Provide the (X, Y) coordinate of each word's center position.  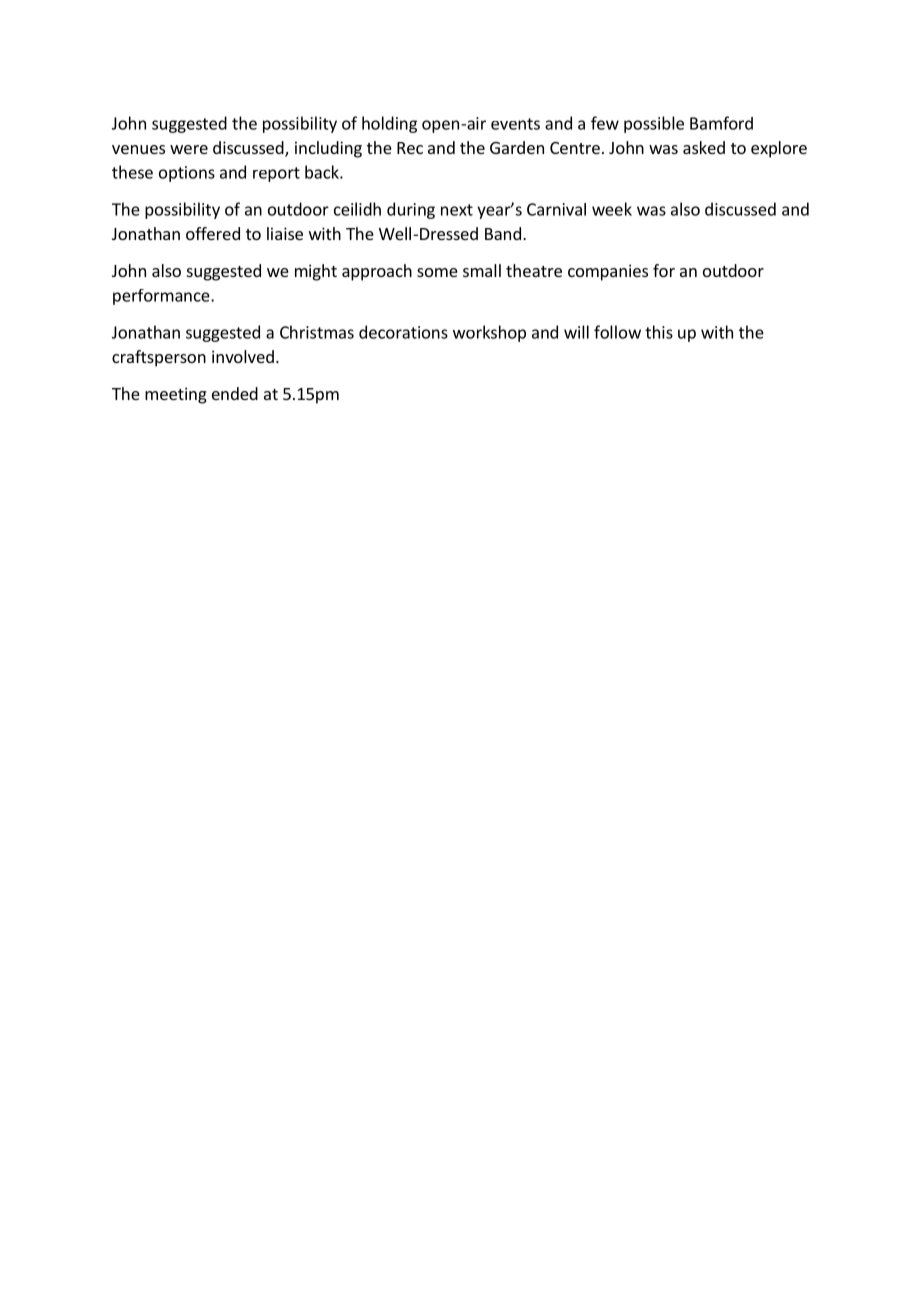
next (457, 210)
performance (162, 297)
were (189, 149)
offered (213, 233)
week (612, 209)
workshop (489, 333)
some (437, 272)
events (515, 124)
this (659, 332)
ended (235, 393)
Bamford (721, 123)
